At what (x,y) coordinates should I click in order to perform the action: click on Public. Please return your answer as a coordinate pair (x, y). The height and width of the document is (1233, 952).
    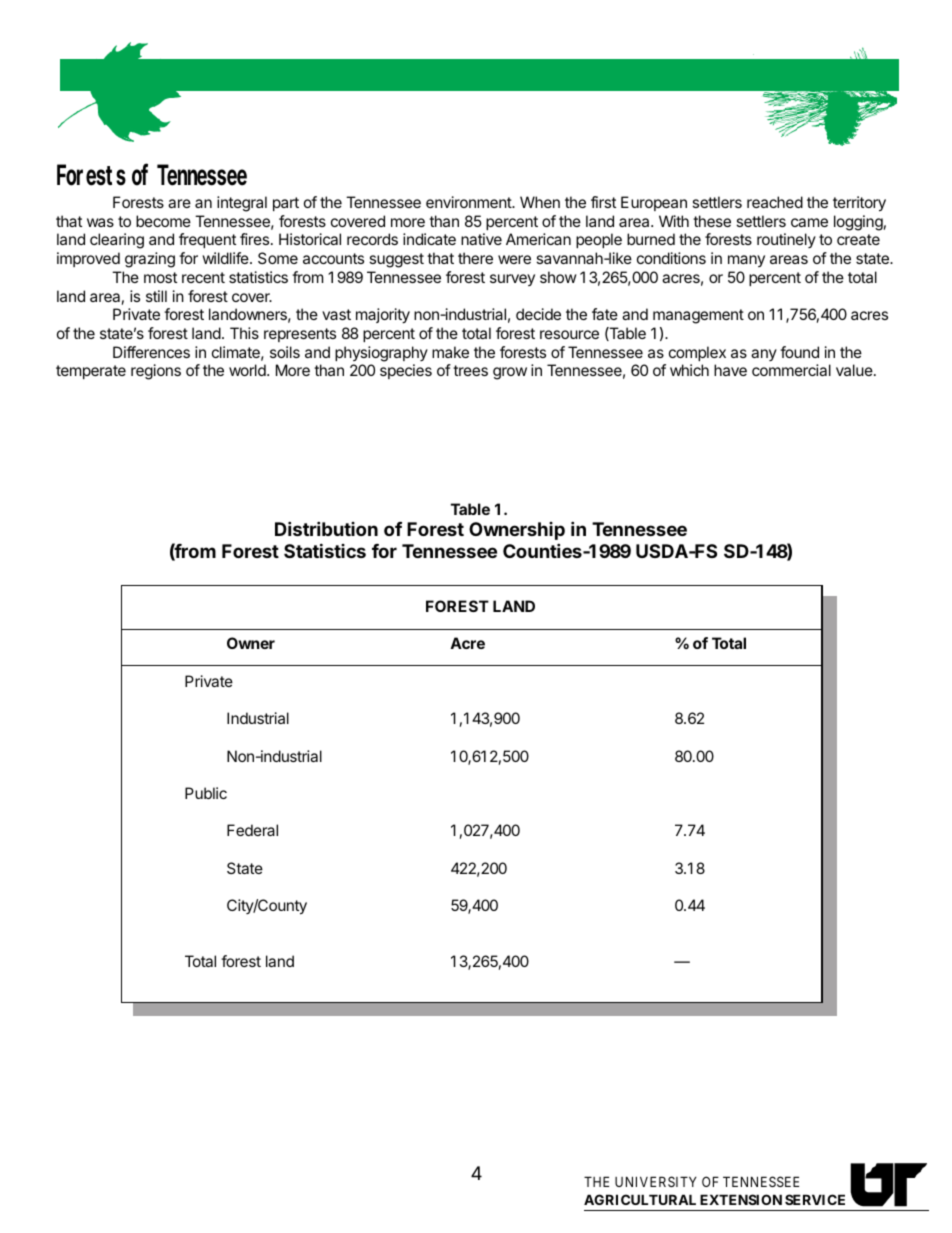
    Looking at the image, I should click on (206, 793).
